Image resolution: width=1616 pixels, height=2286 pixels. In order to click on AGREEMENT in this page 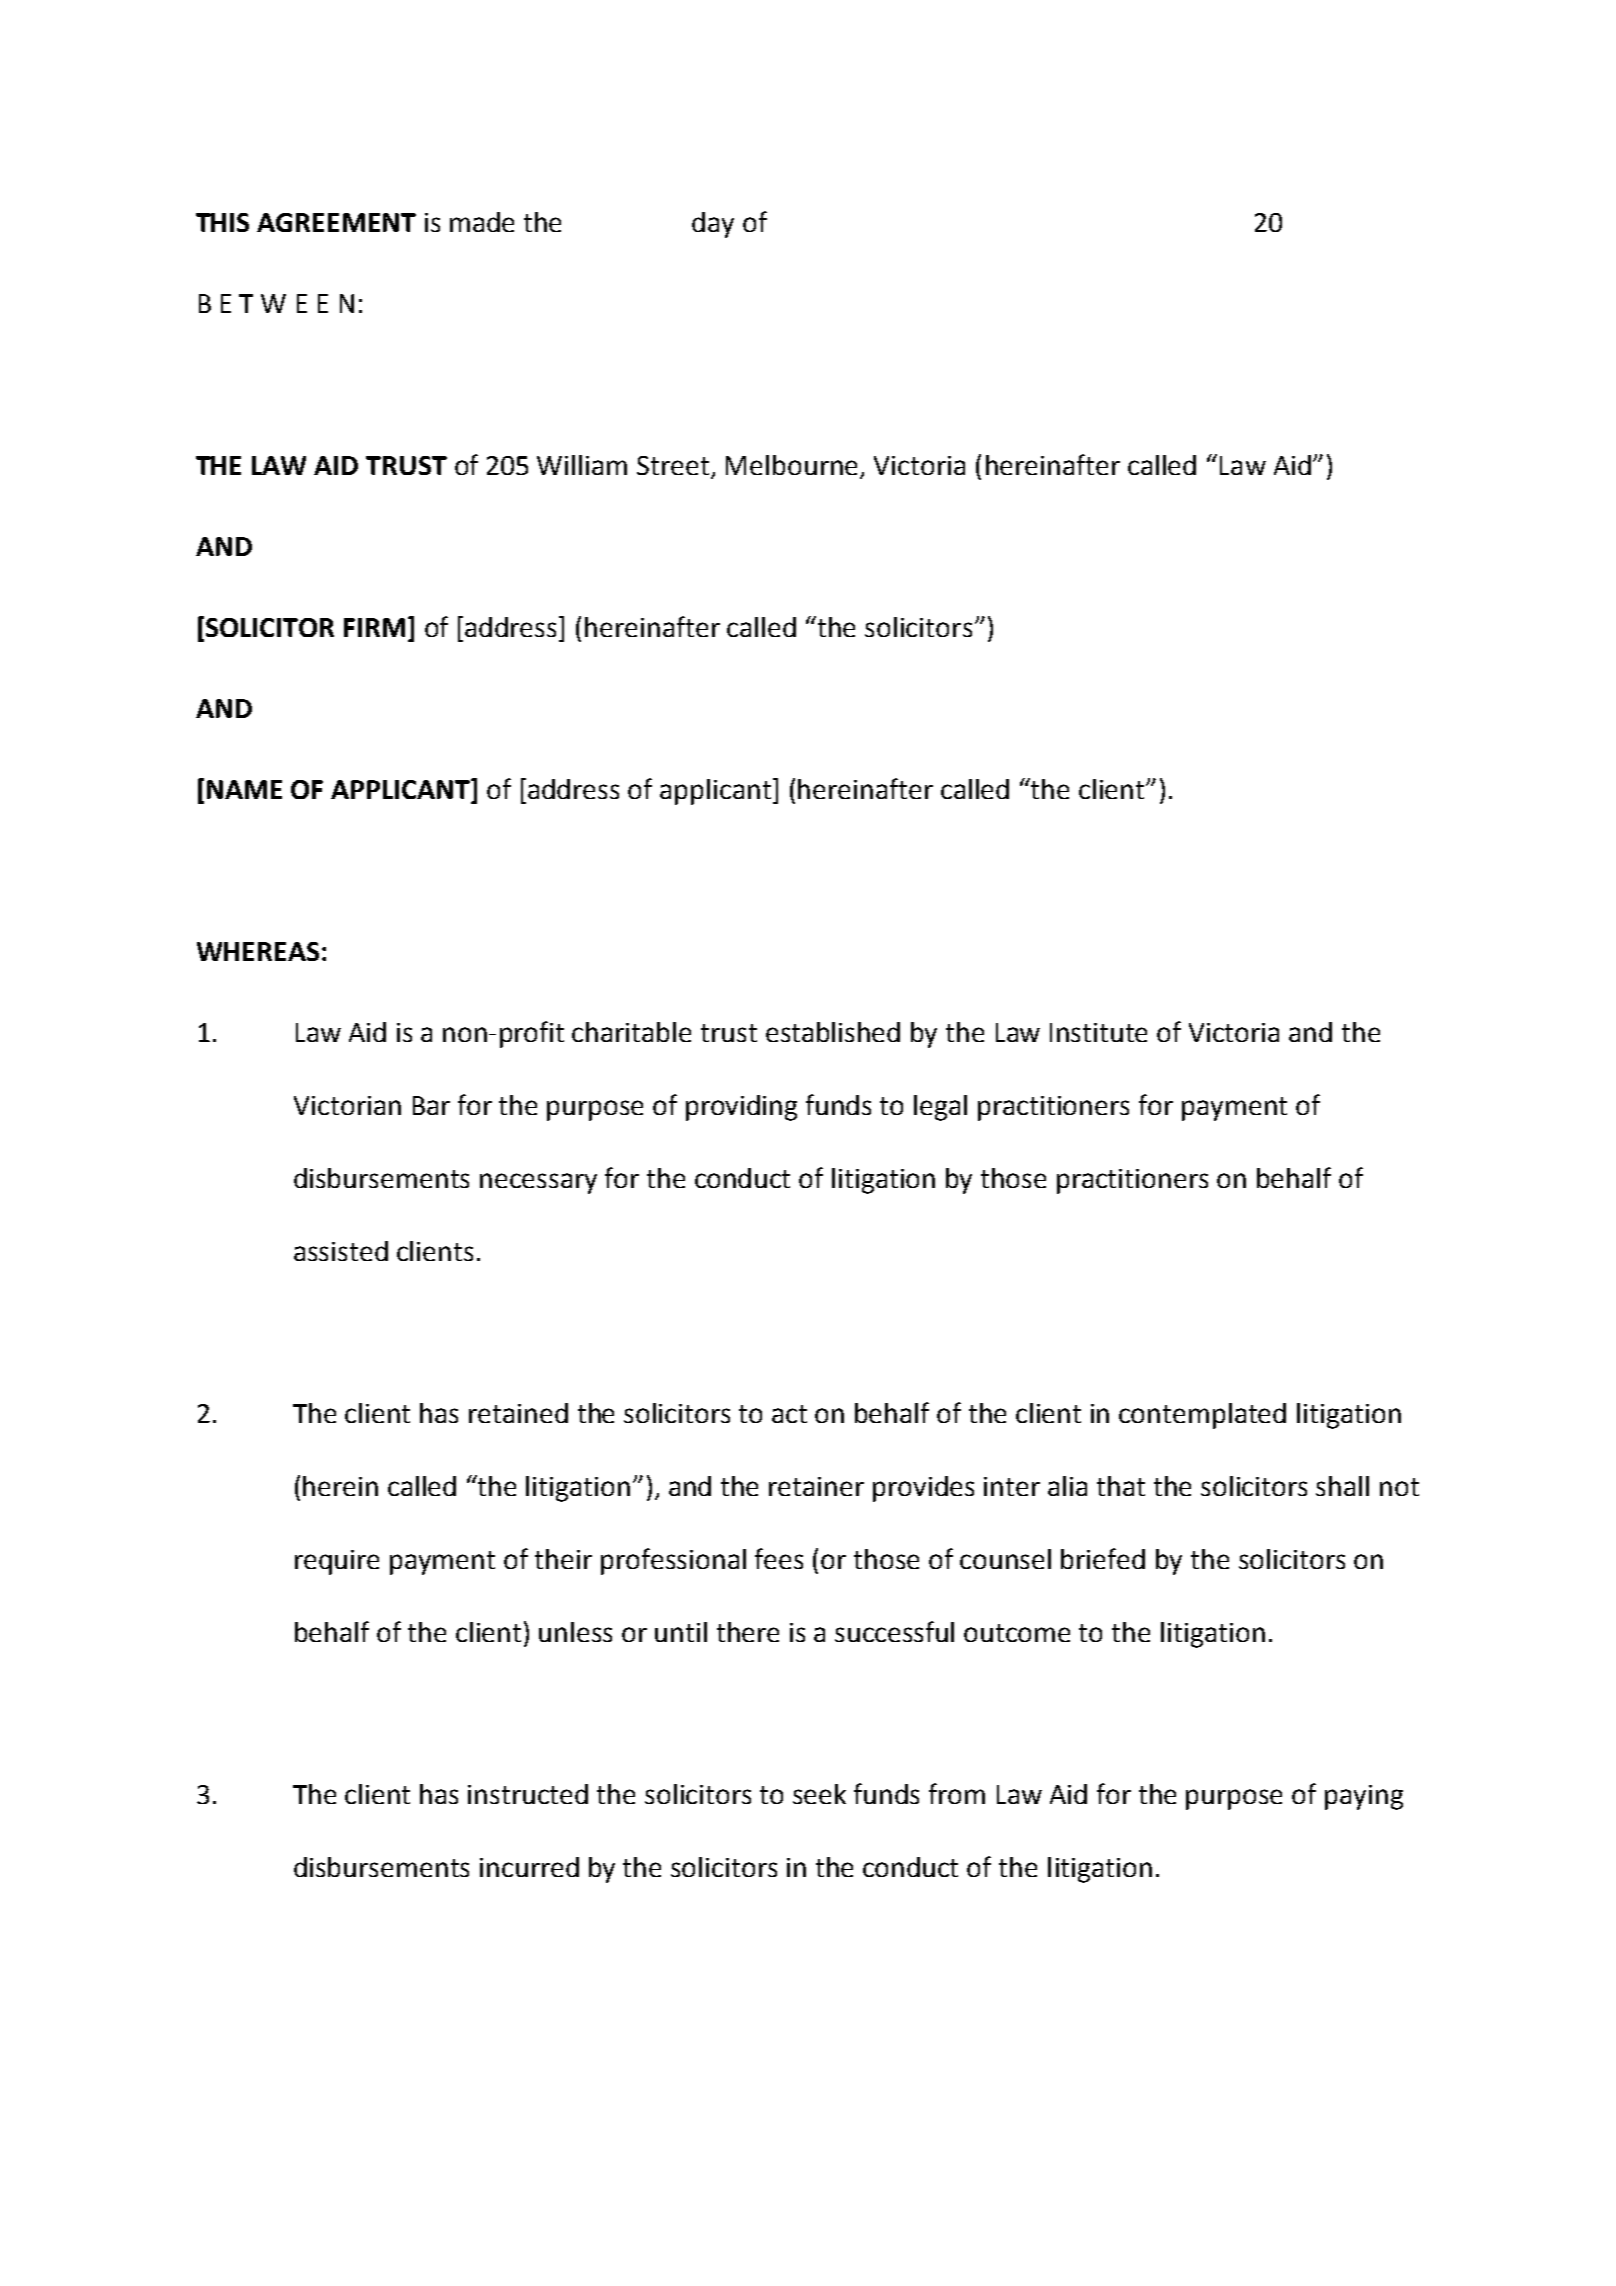, I will do `click(336, 222)`.
